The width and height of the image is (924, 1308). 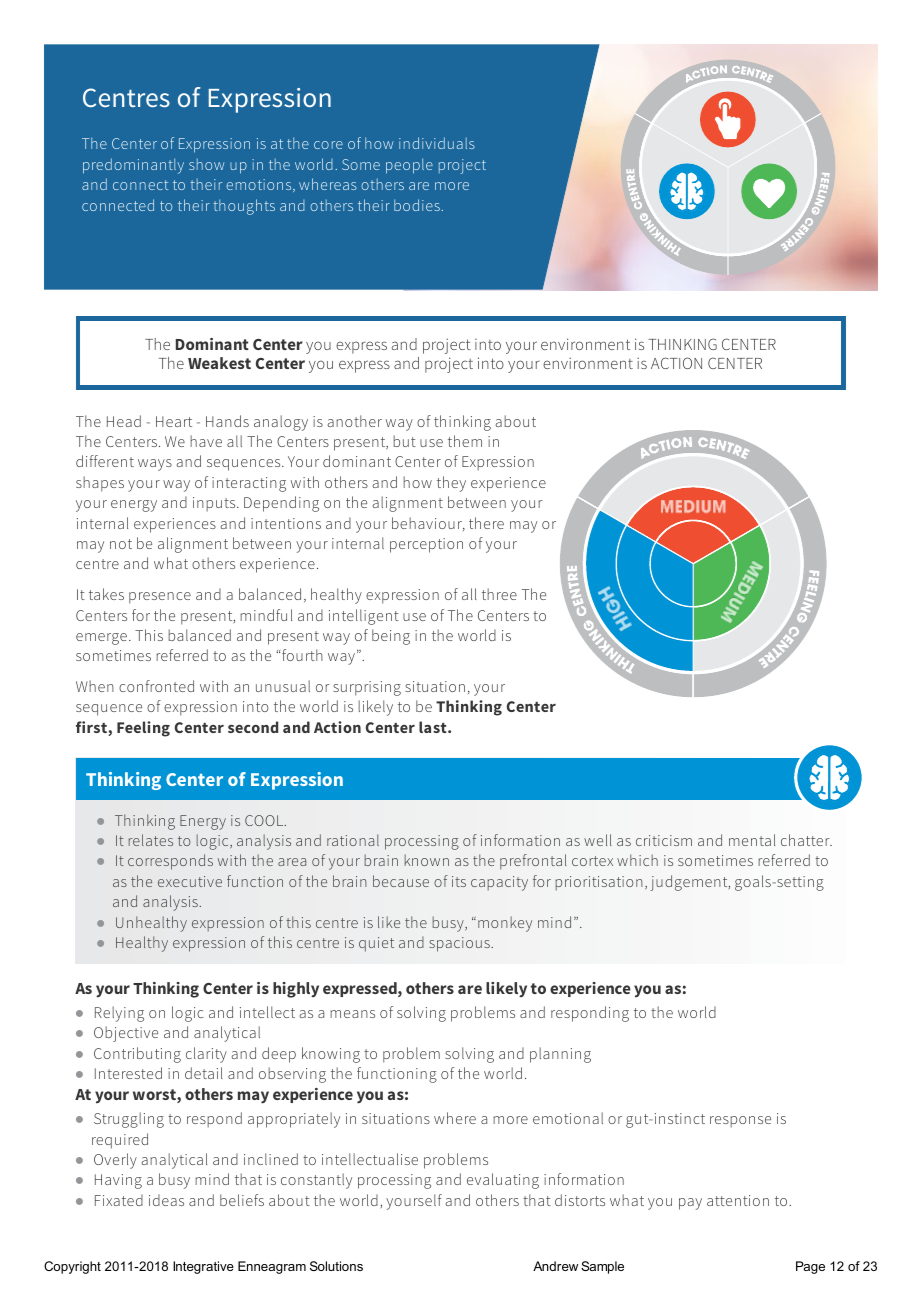 I want to click on show, so click(x=206, y=164).
